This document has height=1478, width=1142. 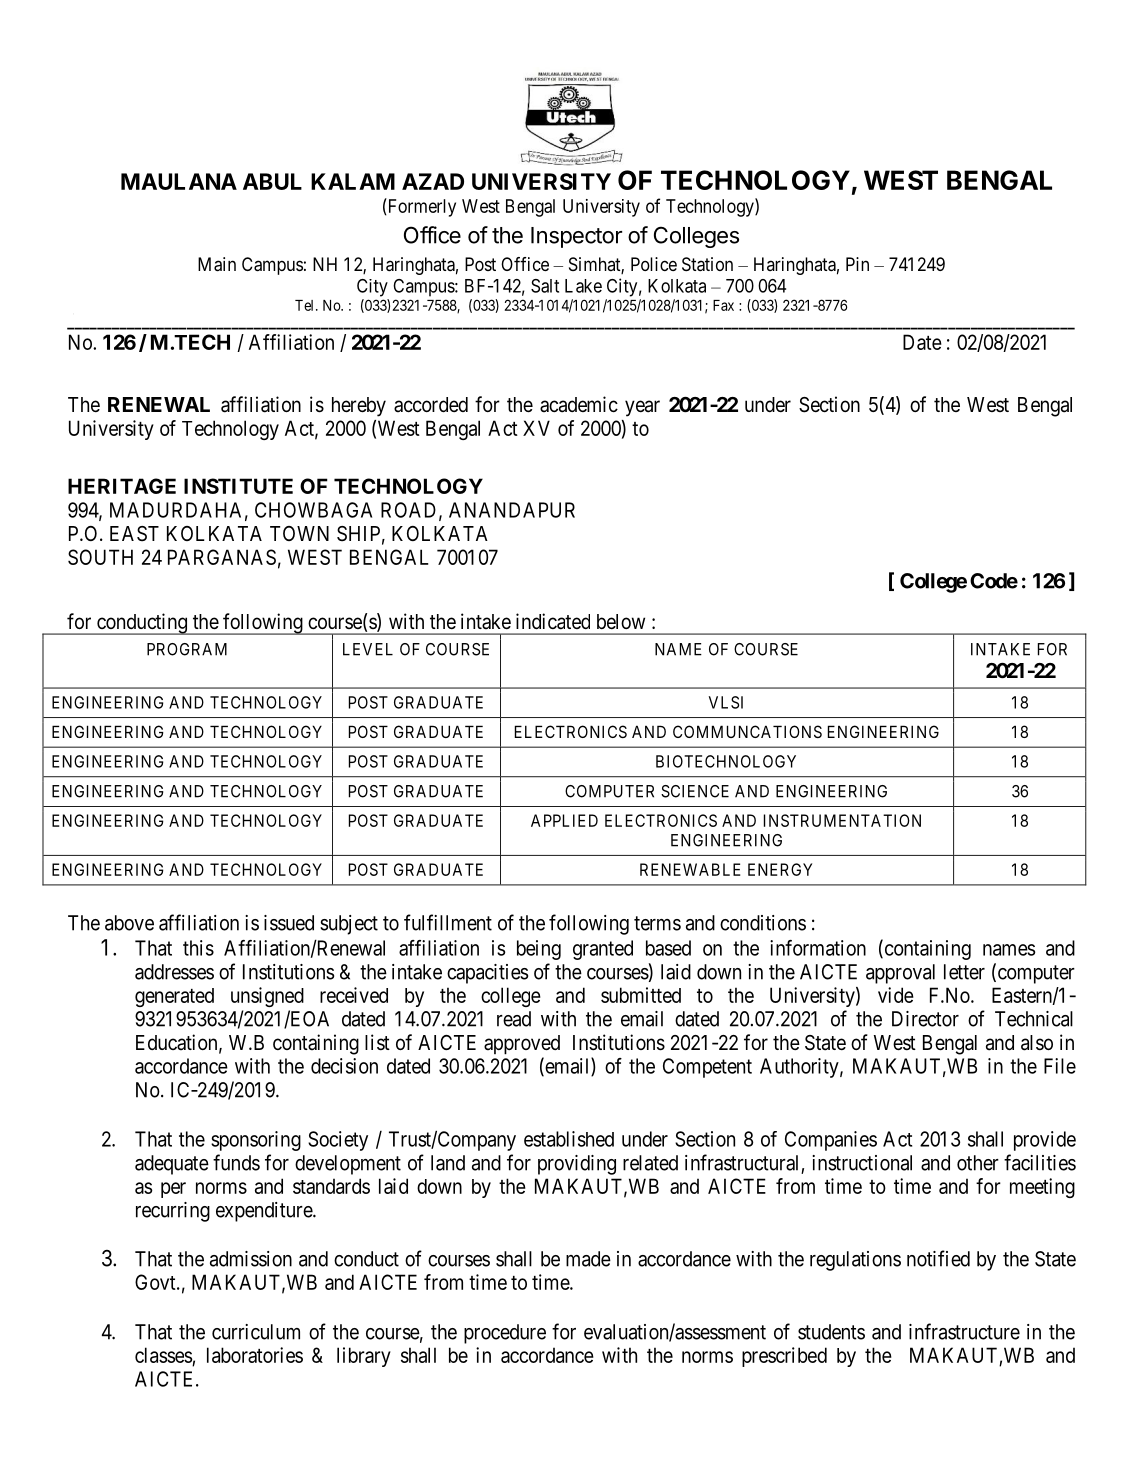 I want to click on infrastructure, so click(x=964, y=1331).
